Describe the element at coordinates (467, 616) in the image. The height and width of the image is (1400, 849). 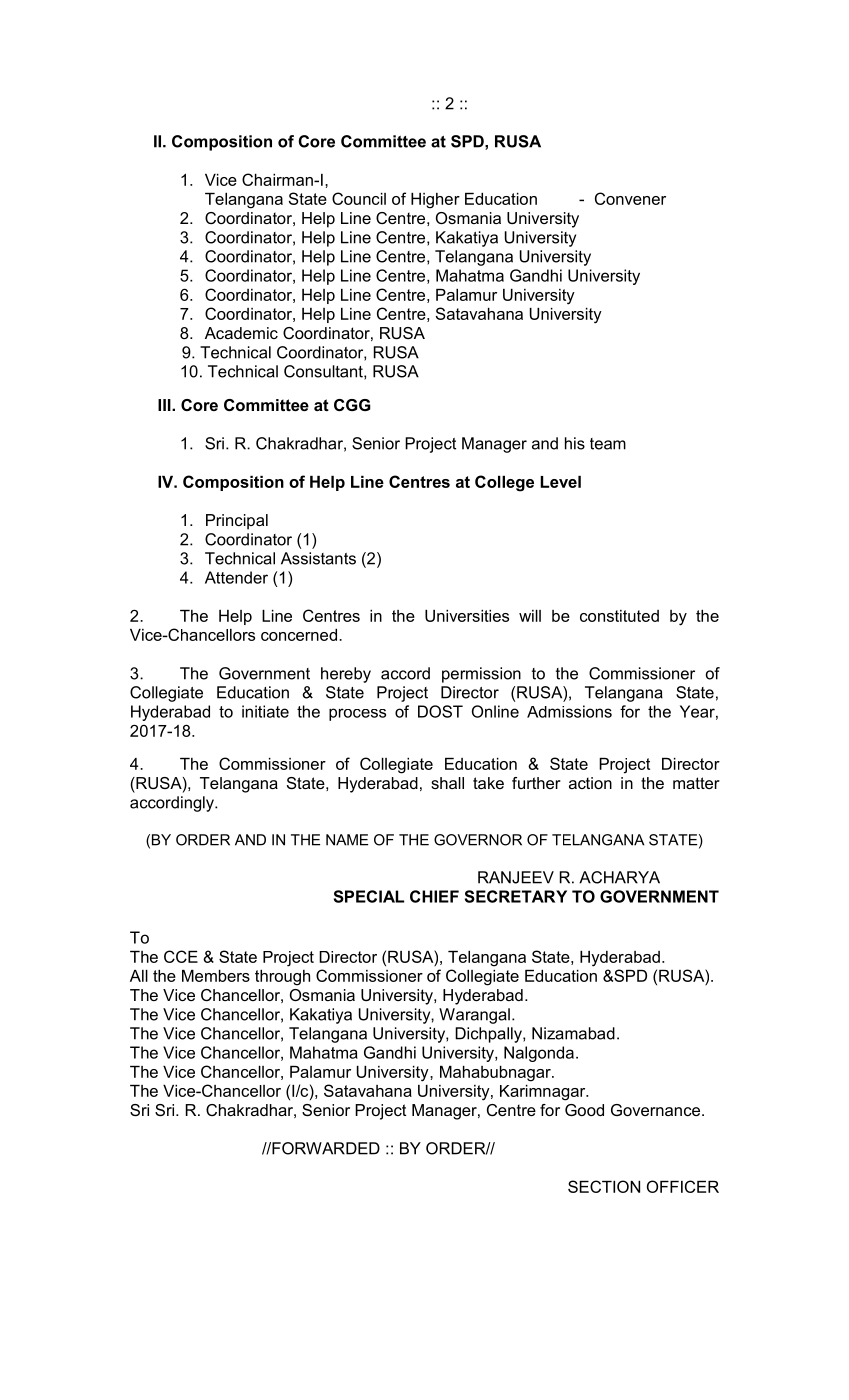
I see `Universities` at that location.
